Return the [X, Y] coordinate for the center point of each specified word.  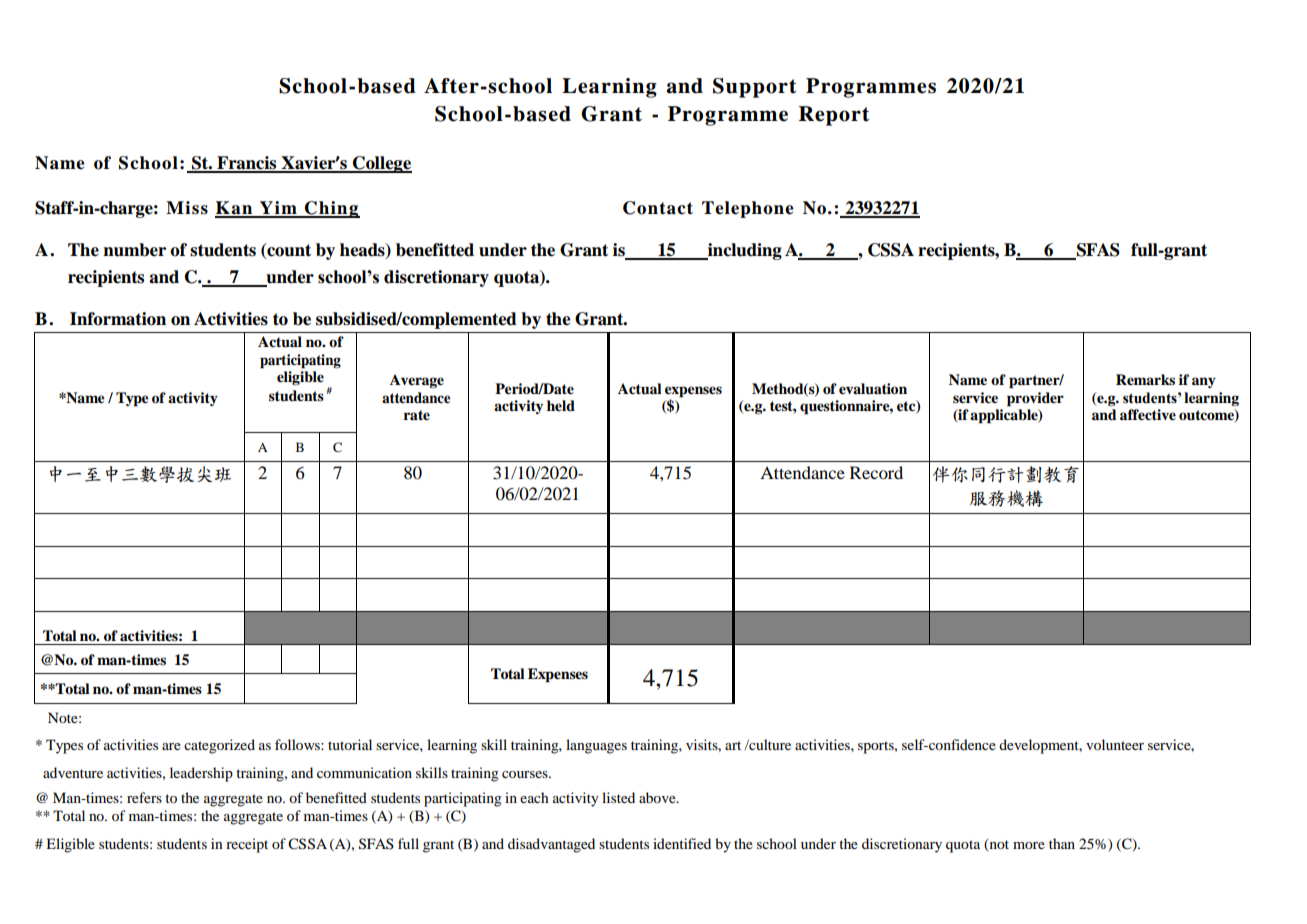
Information [118, 319]
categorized [219, 746]
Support [754, 88]
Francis [247, 164]
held [561, 406]
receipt [247, 845]
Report [834, 116]
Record [876, 472]
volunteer [1115, 744]
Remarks [1145, 380]
